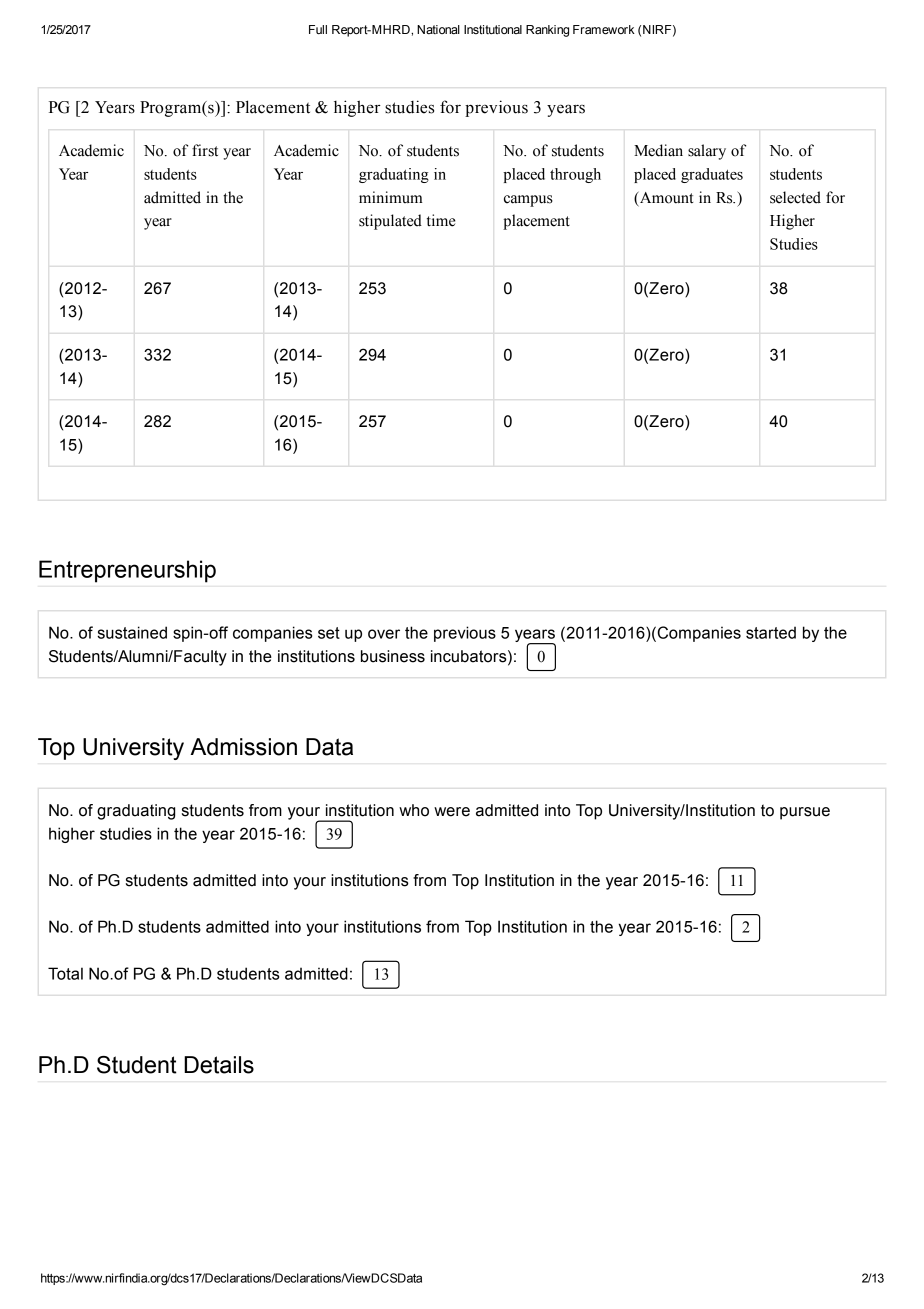 The width and height of the screenshot is (924, 1309). What do you see at coordinates (438, 29) in the screenshot?
I see `National` at bounding box center [438, 29].
